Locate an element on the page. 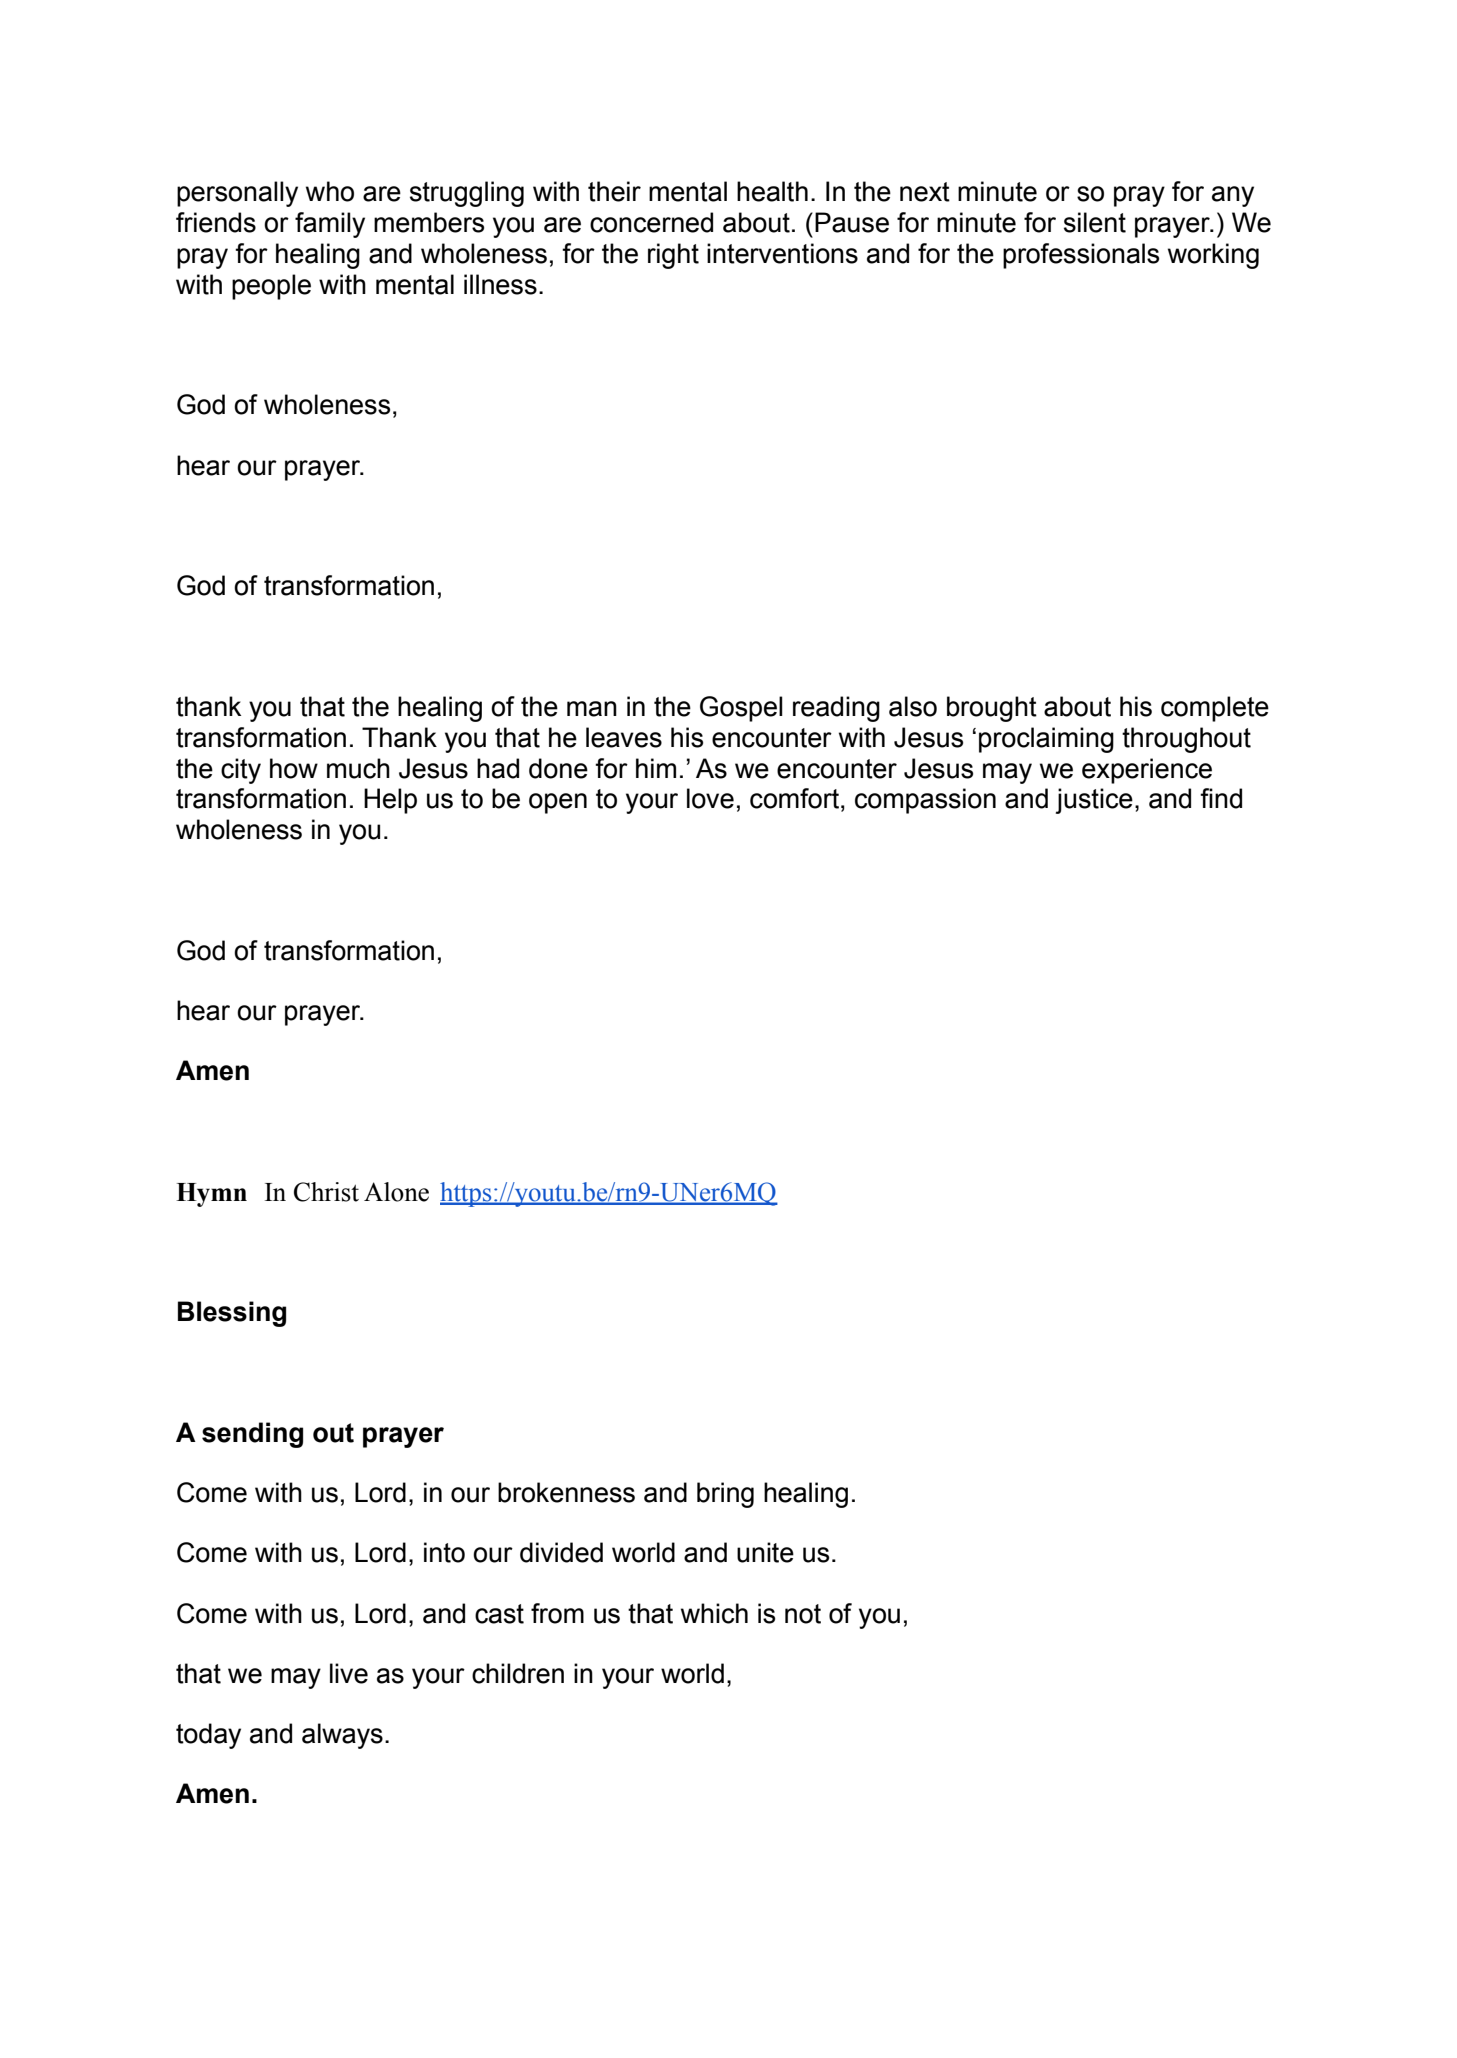  live is located at coordinates (349, 1673).
